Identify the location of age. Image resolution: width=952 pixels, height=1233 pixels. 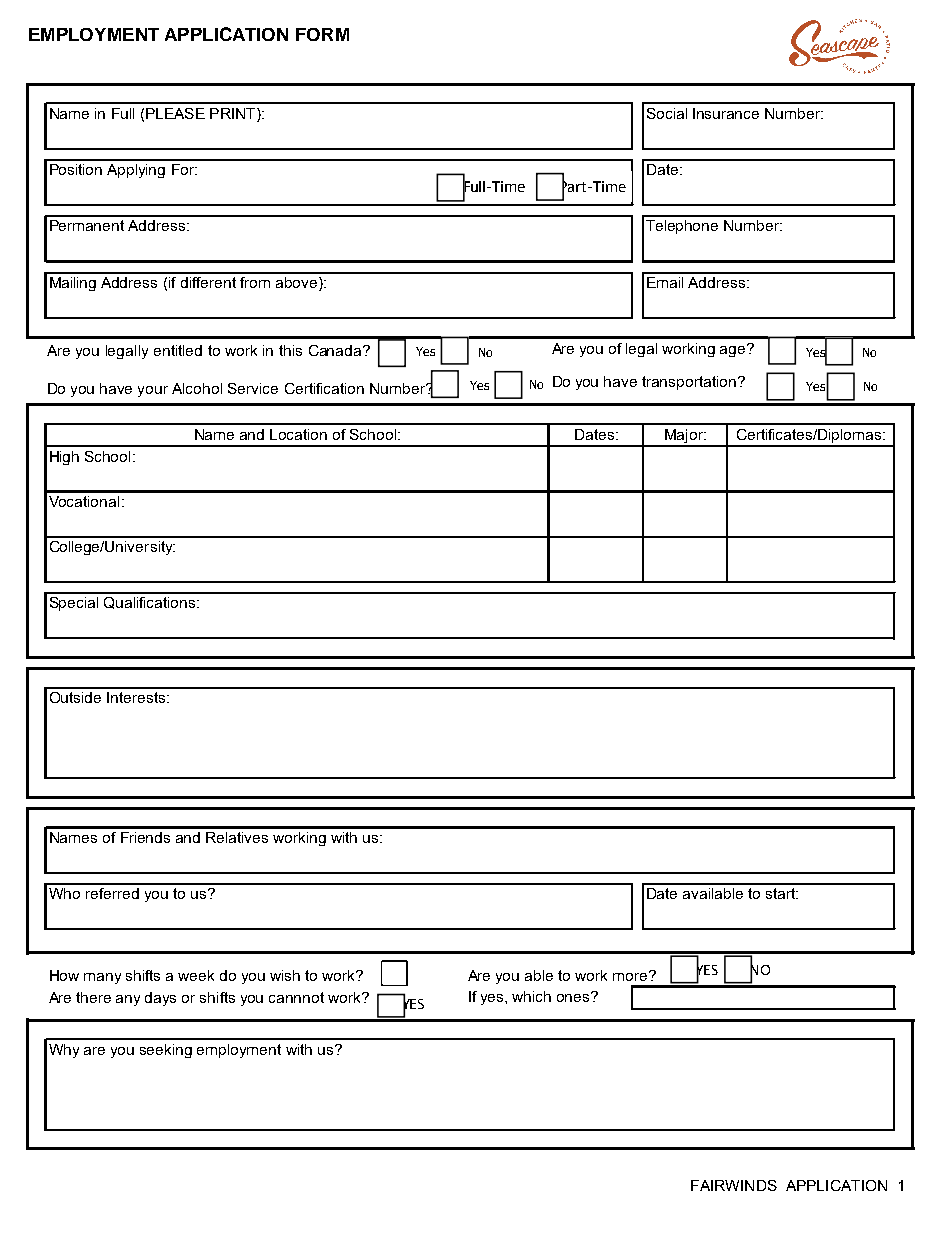
(734, 350).
